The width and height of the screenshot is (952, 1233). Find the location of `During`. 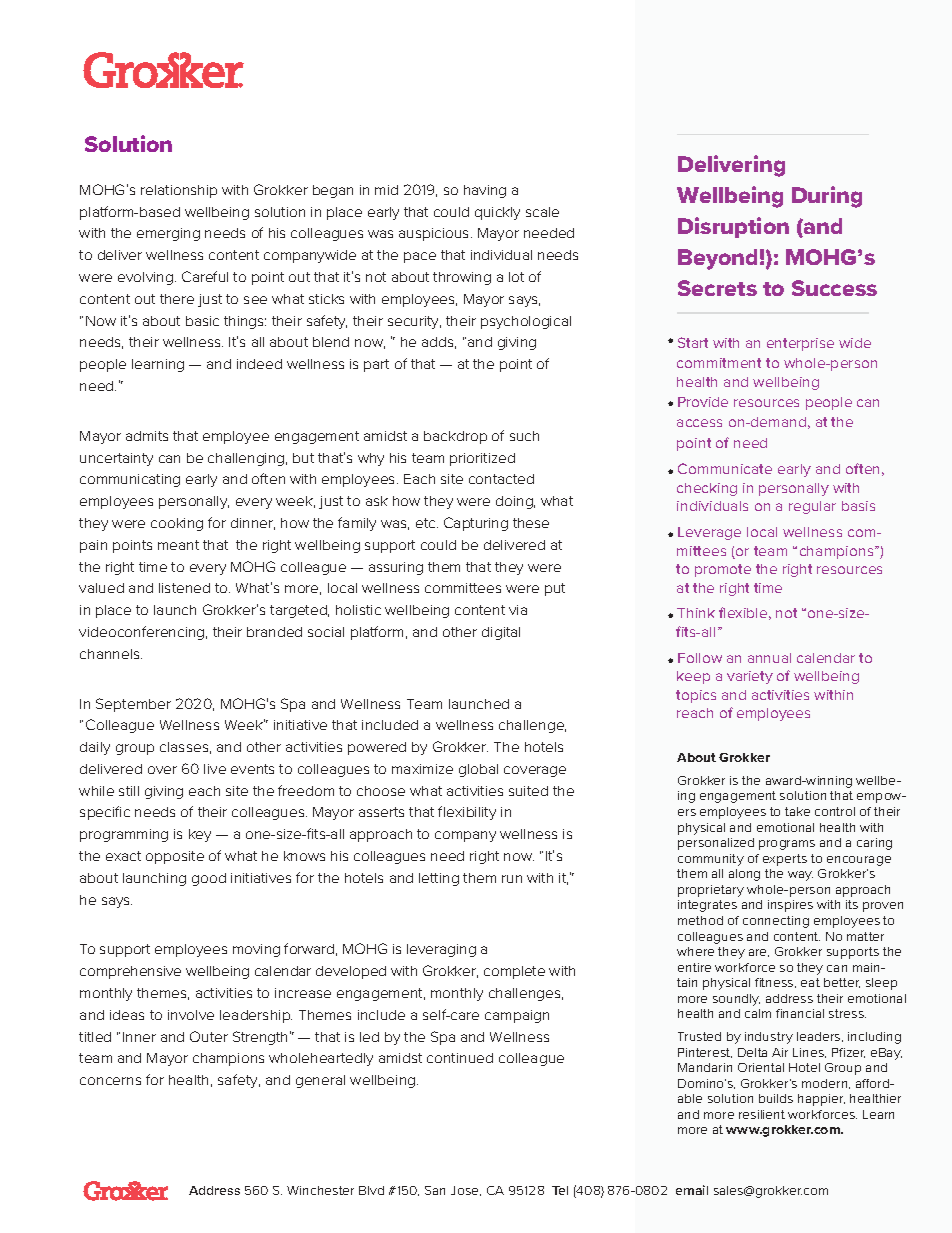

During is located at coordinates (827, 197).
